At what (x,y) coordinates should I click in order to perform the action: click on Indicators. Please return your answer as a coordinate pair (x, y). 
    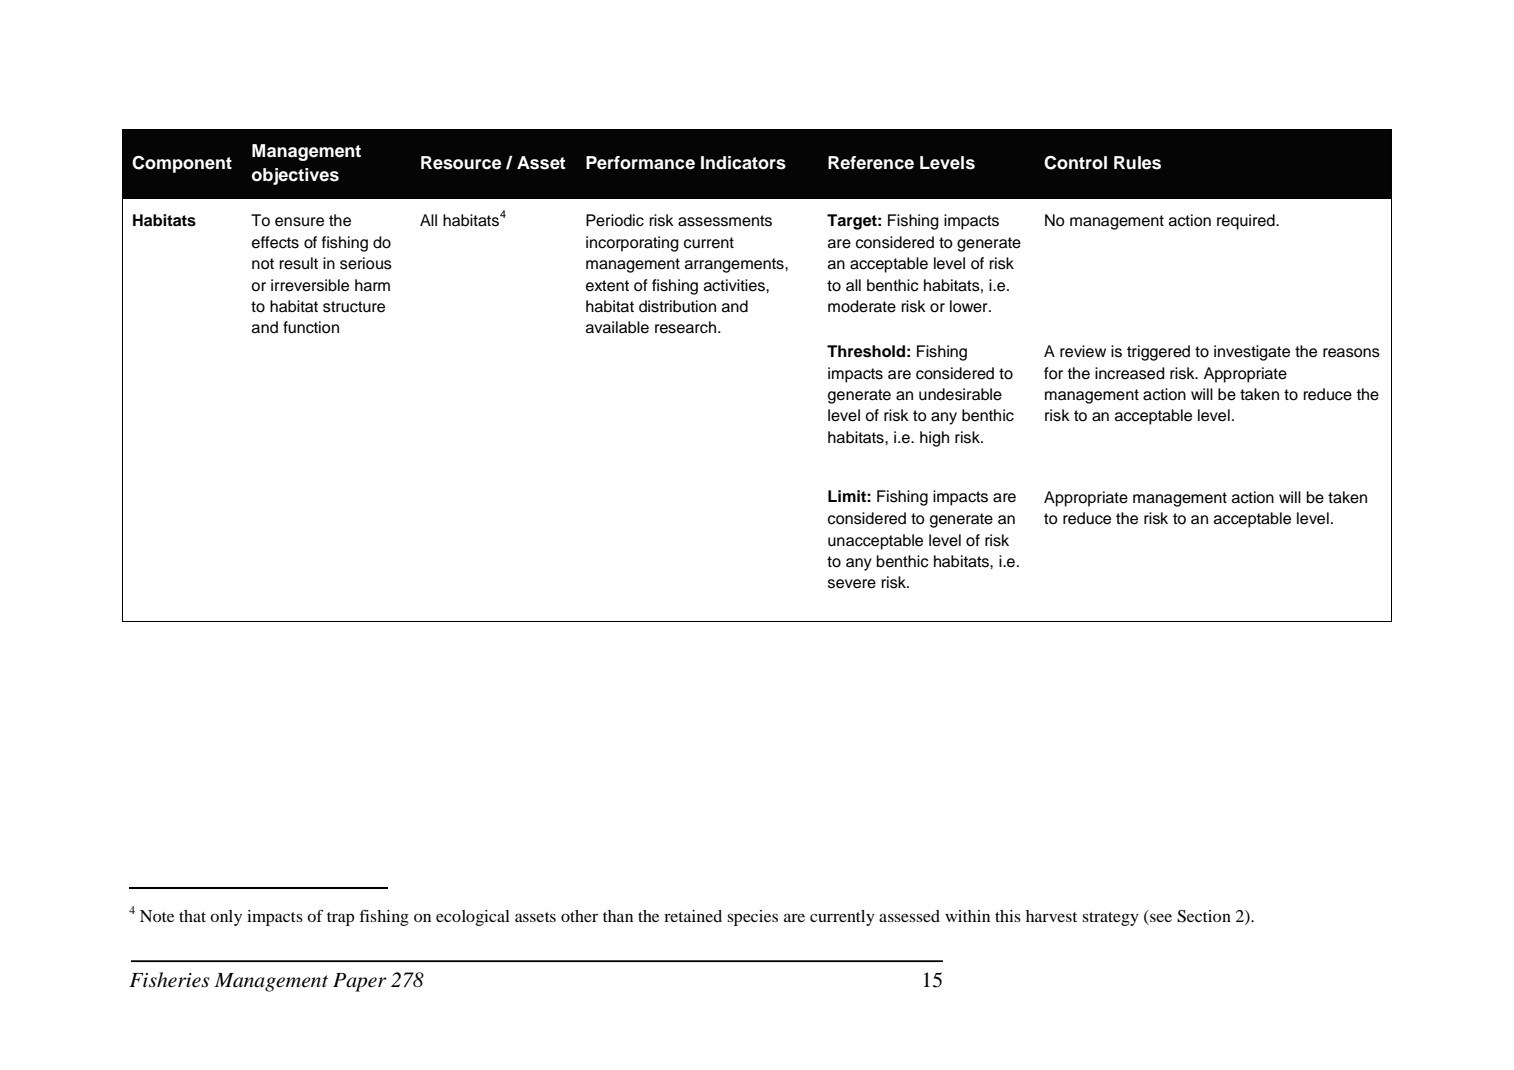
    Looking at the image, I should click on (743, 163).
